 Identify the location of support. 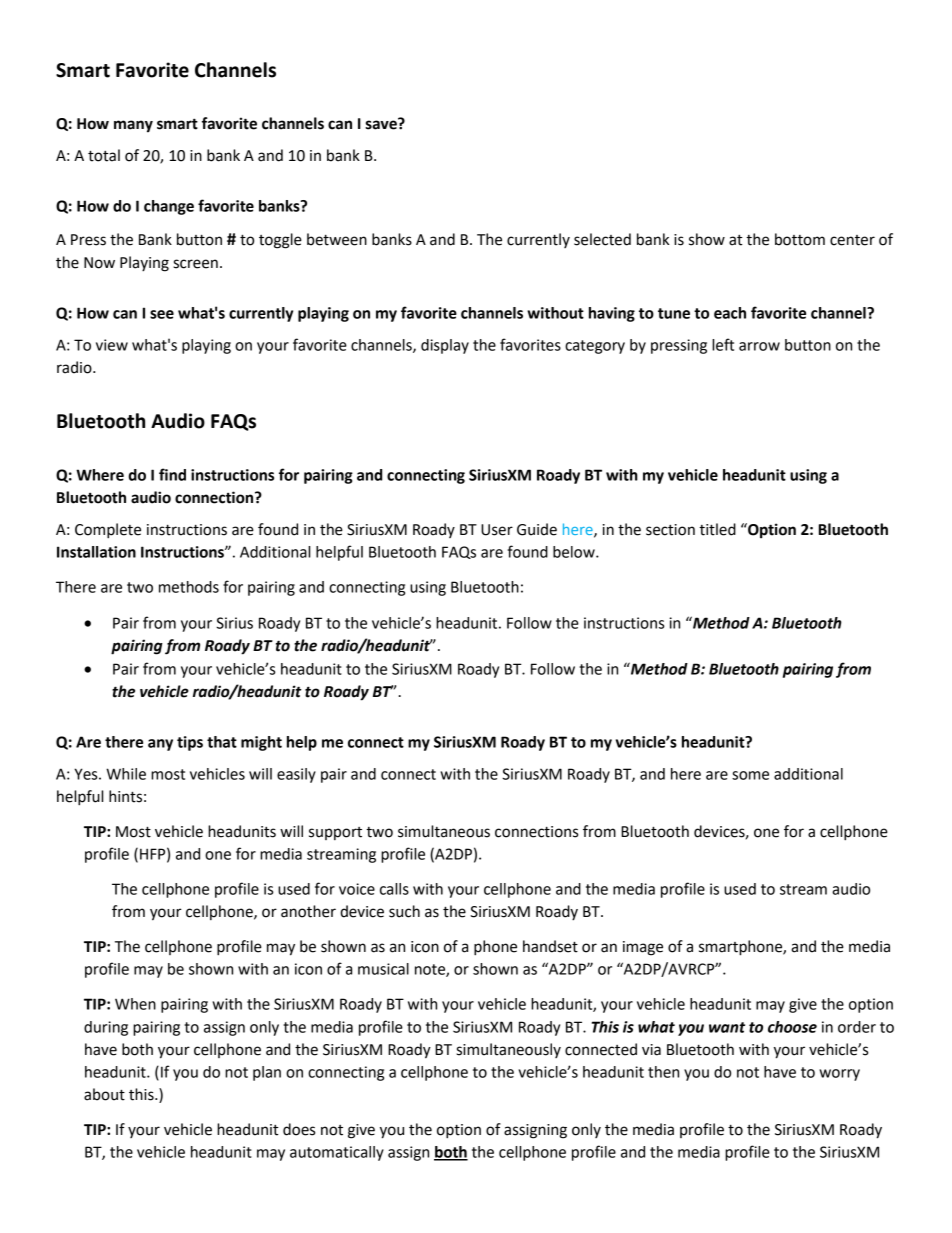
(335, 833).
